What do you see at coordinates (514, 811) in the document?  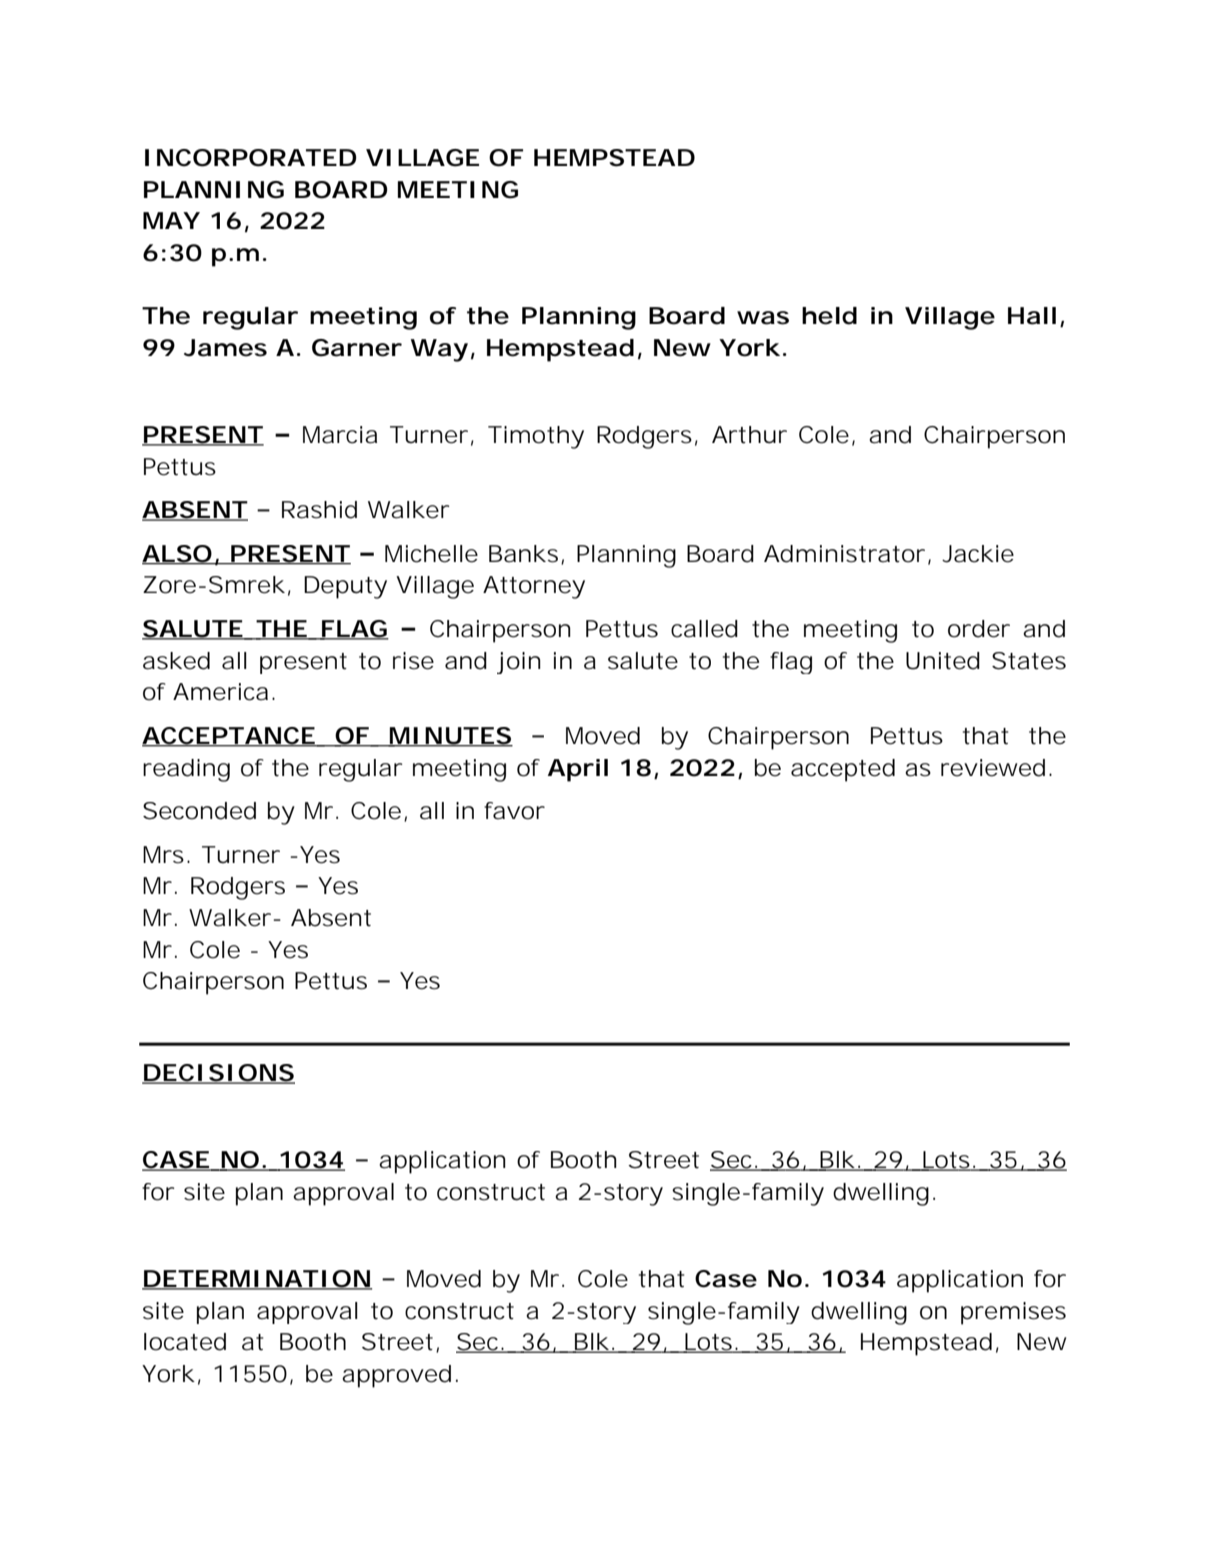 I see `favor` at bounding box center [514, 811].
